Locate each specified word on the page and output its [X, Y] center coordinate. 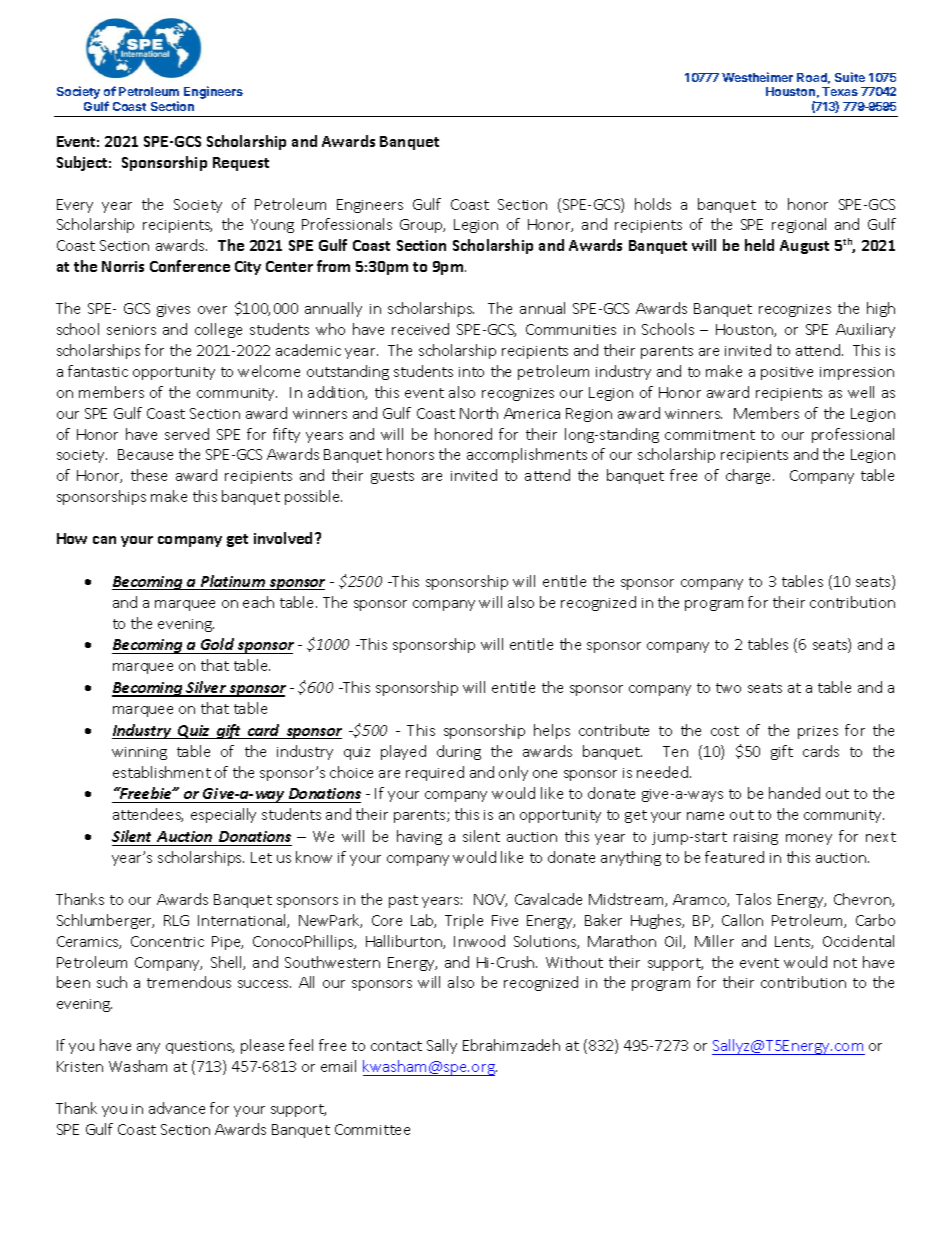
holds [653, 204]
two [728, 688]
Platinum [232, 582]
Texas [840, 91]
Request [241, 164]
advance [177, 1108]
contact [396, 1046]
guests [392, 477]
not [845, 963]
